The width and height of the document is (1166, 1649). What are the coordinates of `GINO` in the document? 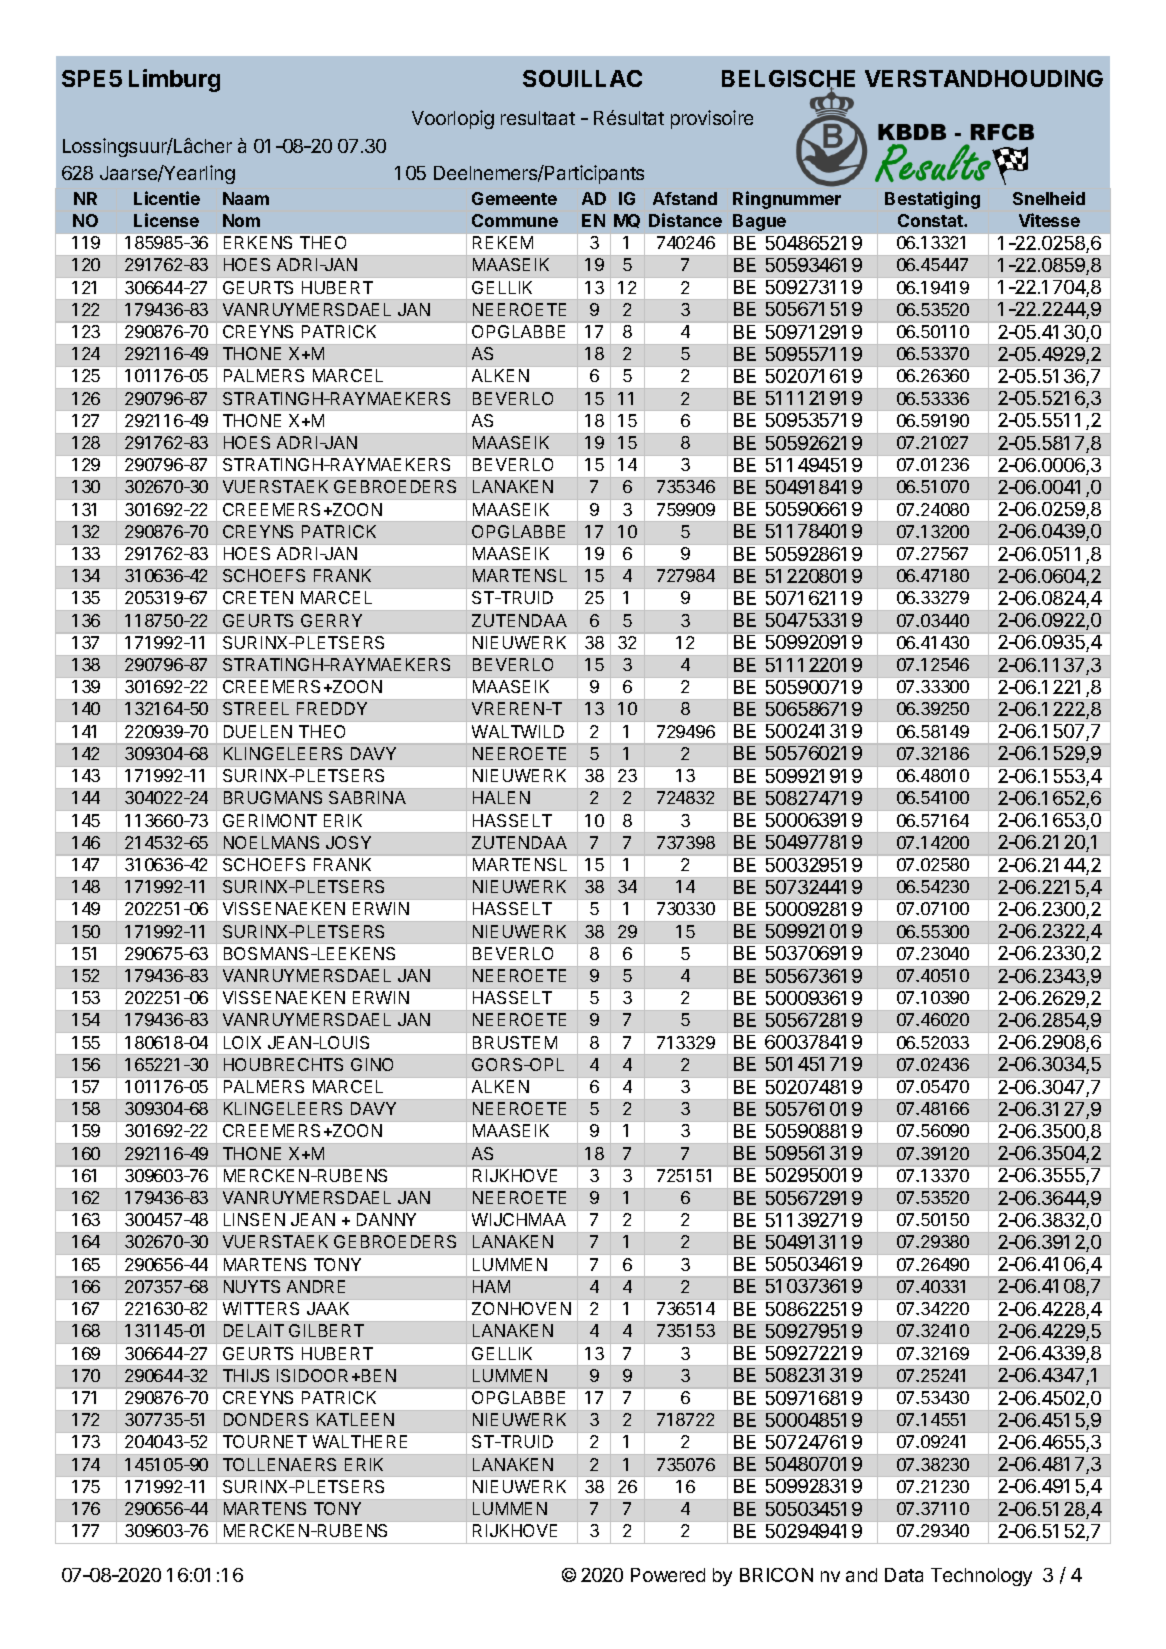 It's located at (372, 1064).
